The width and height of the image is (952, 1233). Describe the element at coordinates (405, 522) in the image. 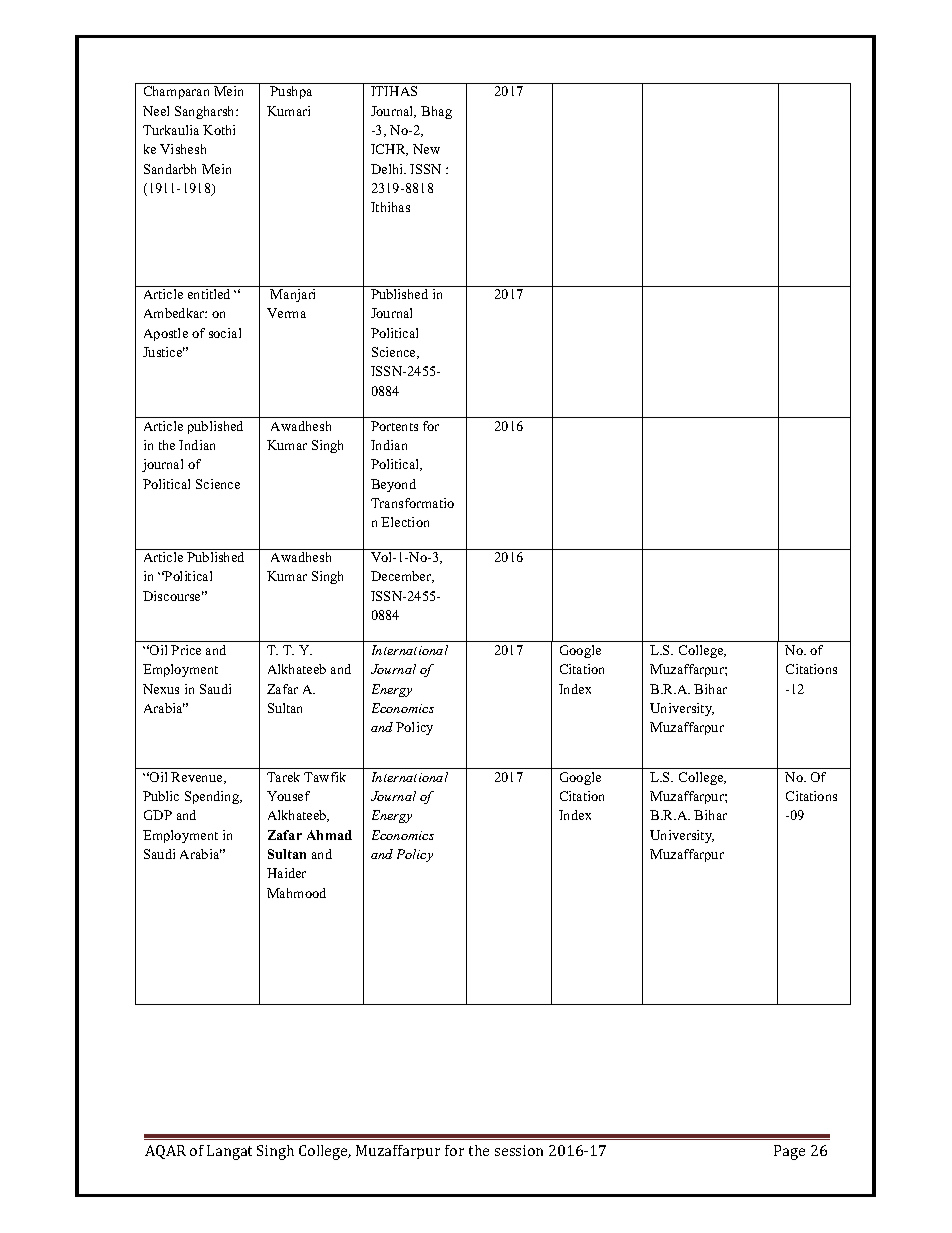

I see `Election` at that location.
